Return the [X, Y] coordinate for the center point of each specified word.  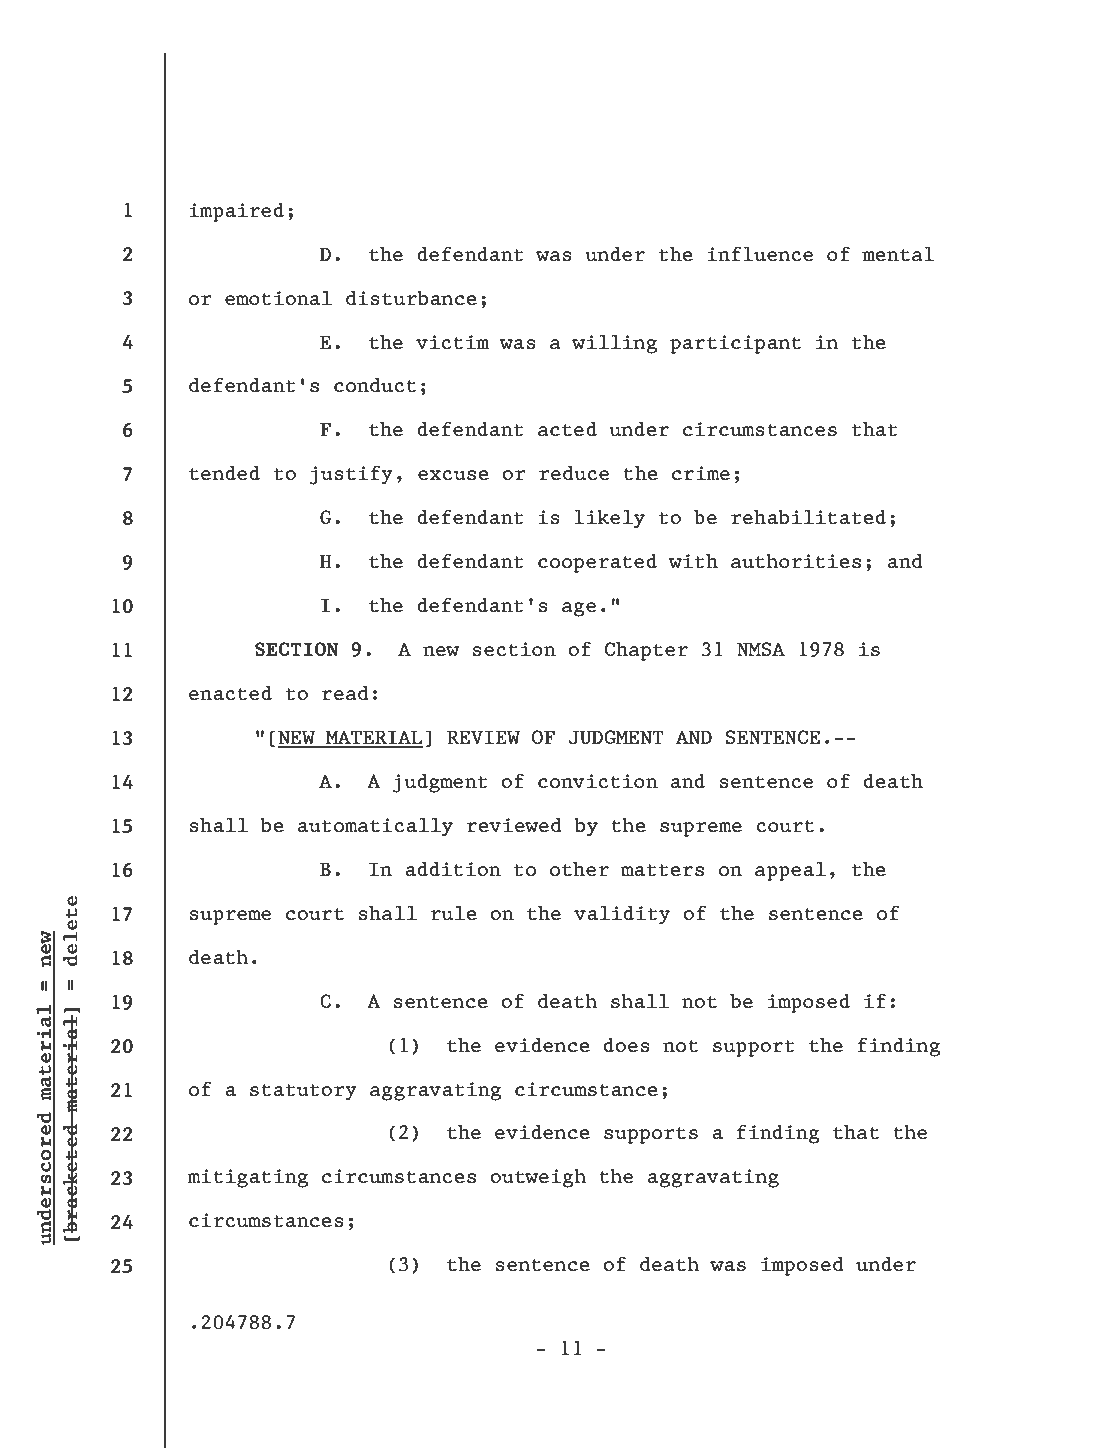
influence [760, 253]
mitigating [247, 1178]
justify [351, 475]
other [579, 868]
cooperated [597, 563]
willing [614, 344]
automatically [375, 827]
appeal [790, 871]
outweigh [538, 1178]
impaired [236, 212]
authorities [796, 560]
